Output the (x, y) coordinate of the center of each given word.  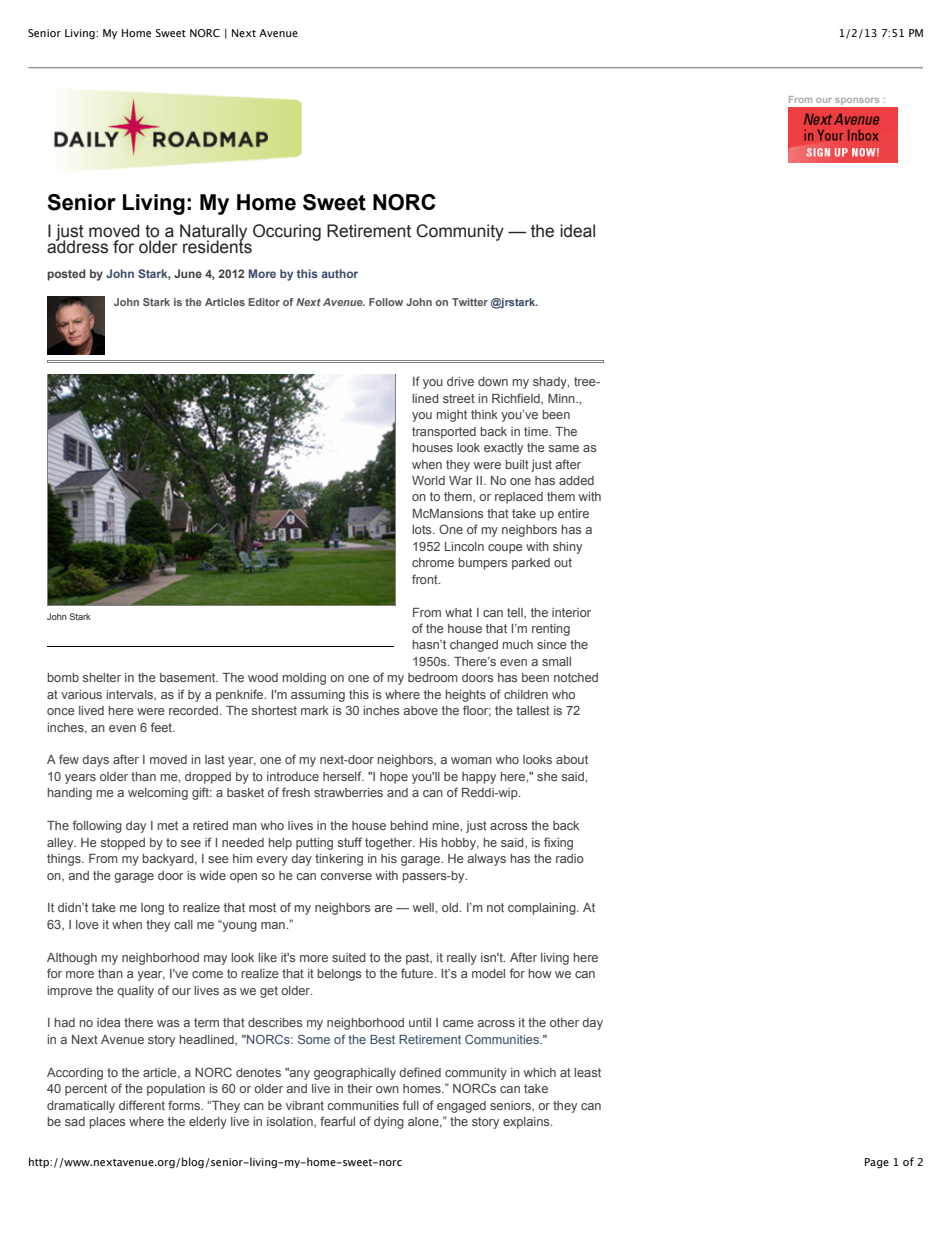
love (87, 924)
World (428, 480)
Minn (562, 398)
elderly (208, 1123)
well (424, 907)
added (576, 480)
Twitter (470, 302)
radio (570, 858)
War (461, 480)
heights (465, 696)
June (188, 273)
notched (576, 677)
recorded (195, 710)
